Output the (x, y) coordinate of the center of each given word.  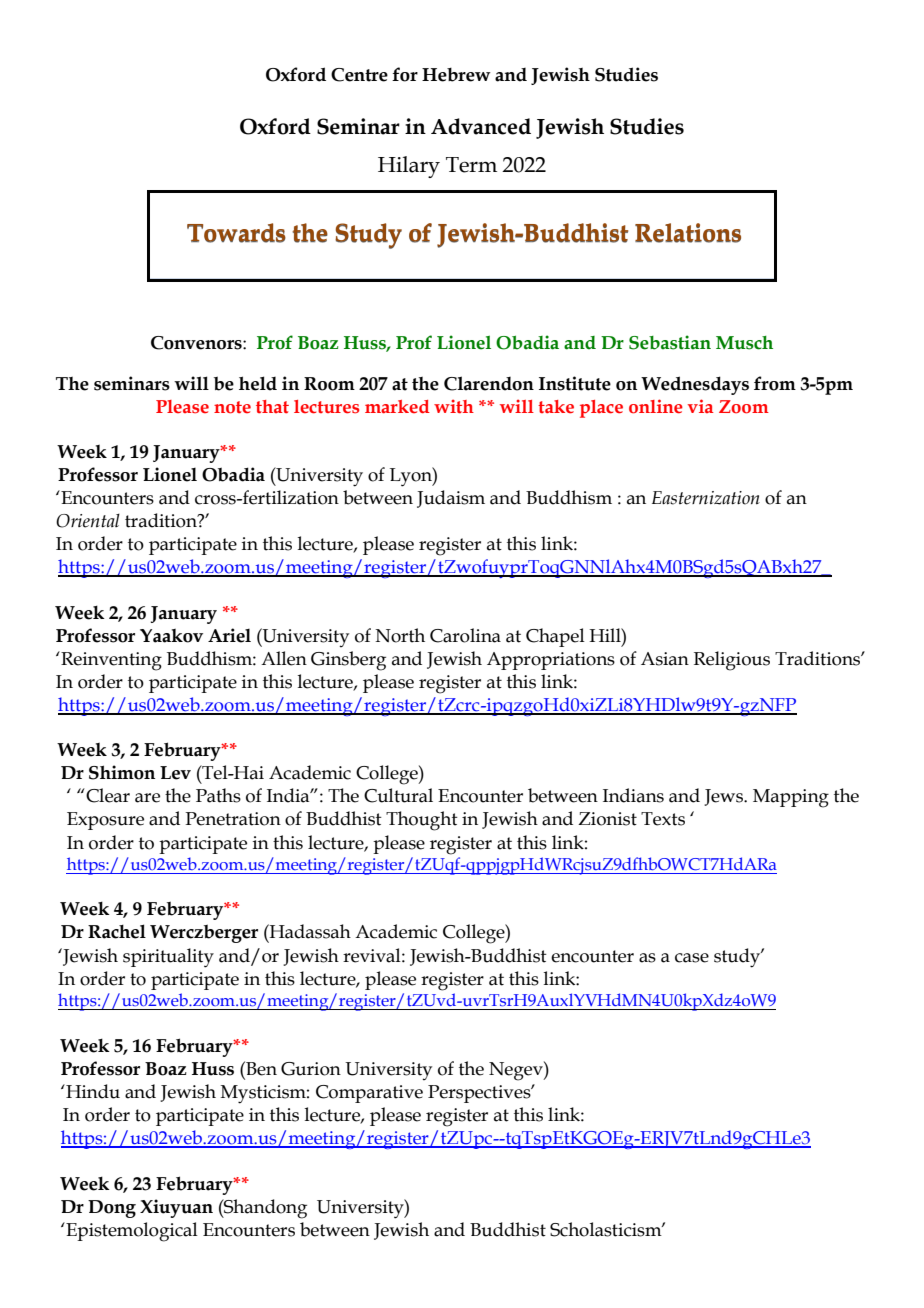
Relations (688, 233)
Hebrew (456, 75)
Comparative (369, 1094)
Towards (236, 233)
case (692, 958)
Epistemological (131, 1232)
